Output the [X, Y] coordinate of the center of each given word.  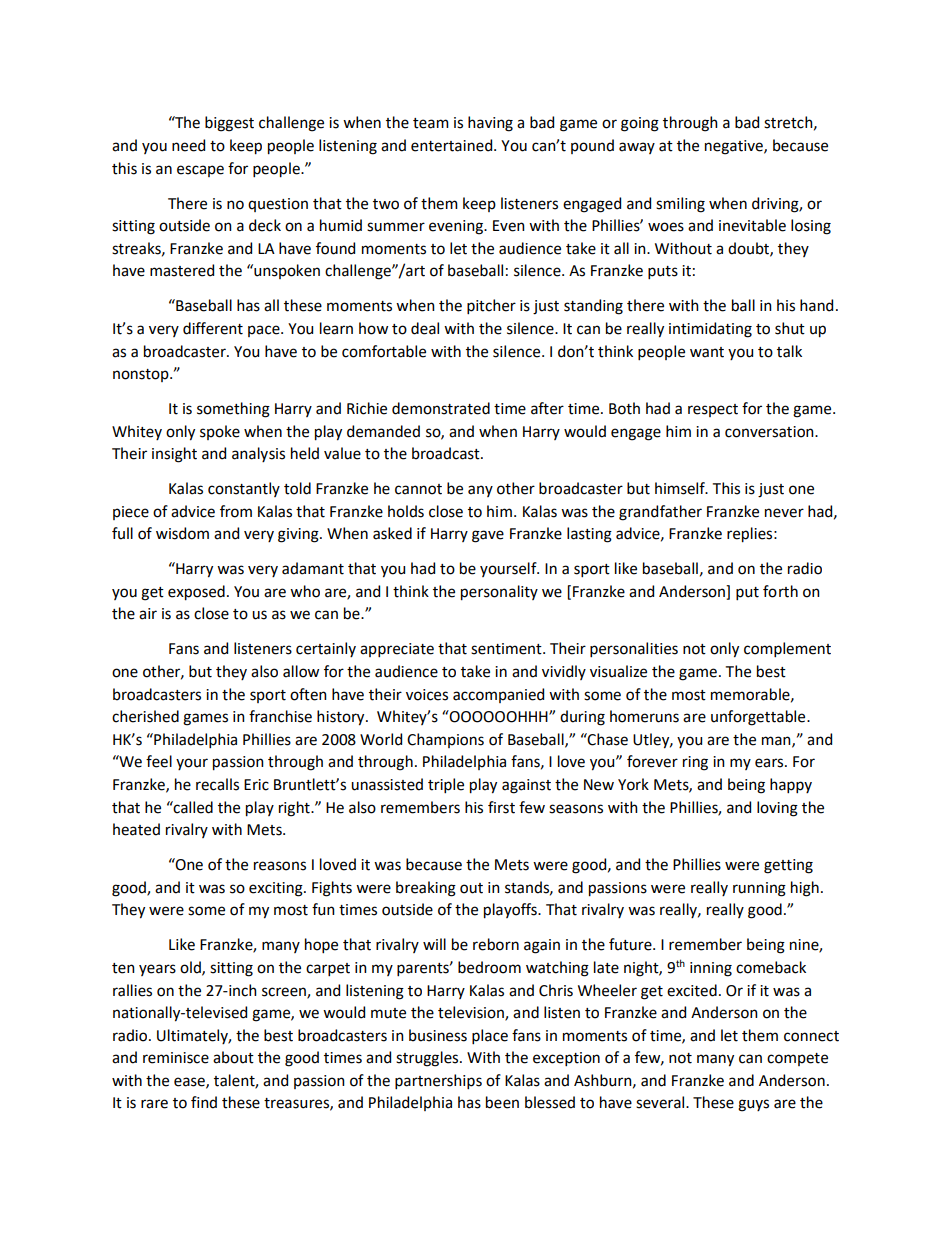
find [204, 1102]
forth [780, 591]
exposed [196, 593]
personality [499, 593]
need [188, 145]
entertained [453, 145]
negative [735, 147]
